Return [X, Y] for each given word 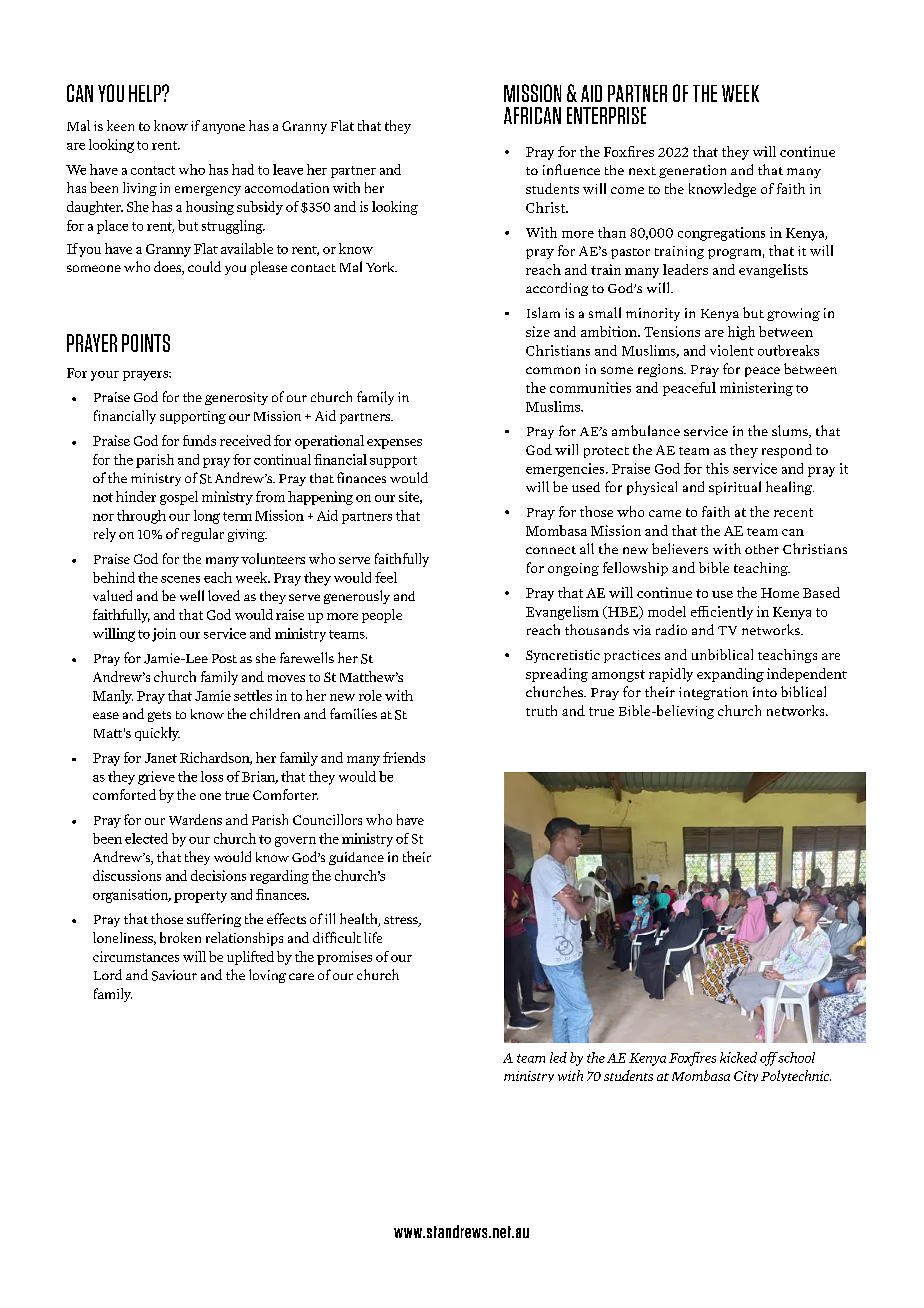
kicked [738, 1057]
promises [344, 958]
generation [692, 171]
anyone [223, 129]
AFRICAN [532, 115]
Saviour [174, 975]
